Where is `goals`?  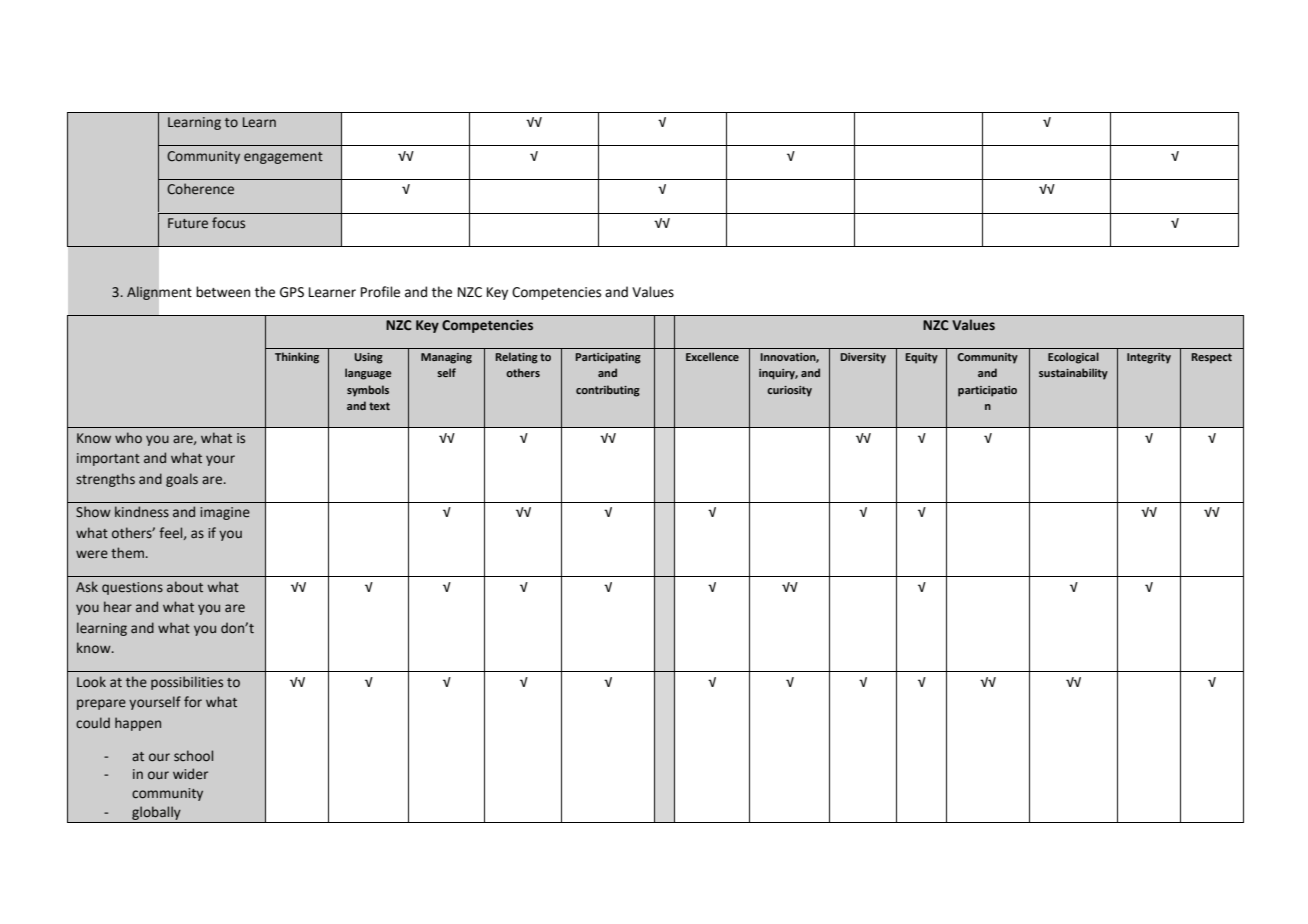
goals is located at coordinates (182, 480).
